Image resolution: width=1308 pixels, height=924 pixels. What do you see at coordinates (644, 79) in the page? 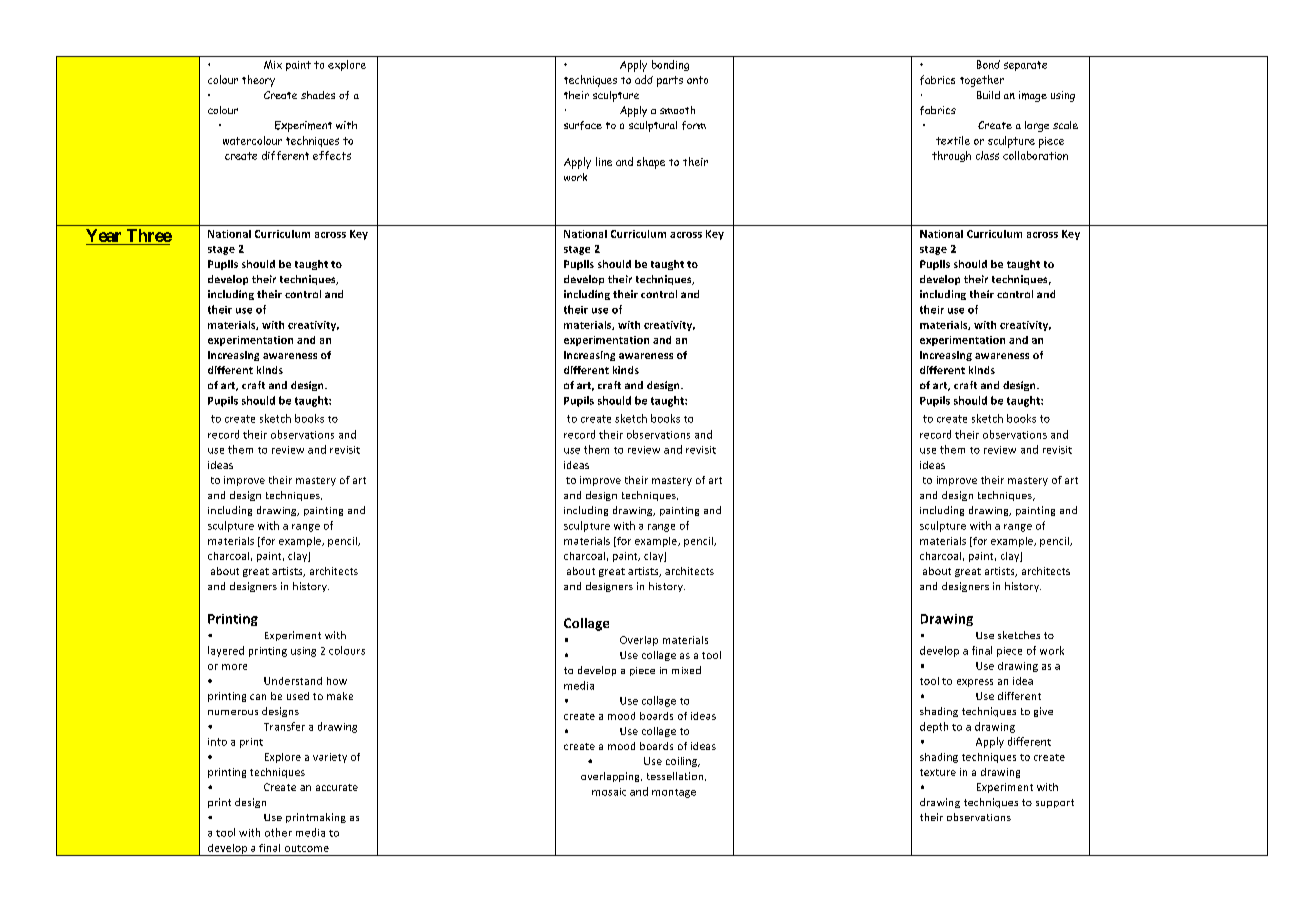
I see `add` at bounding box center [644, 79].
